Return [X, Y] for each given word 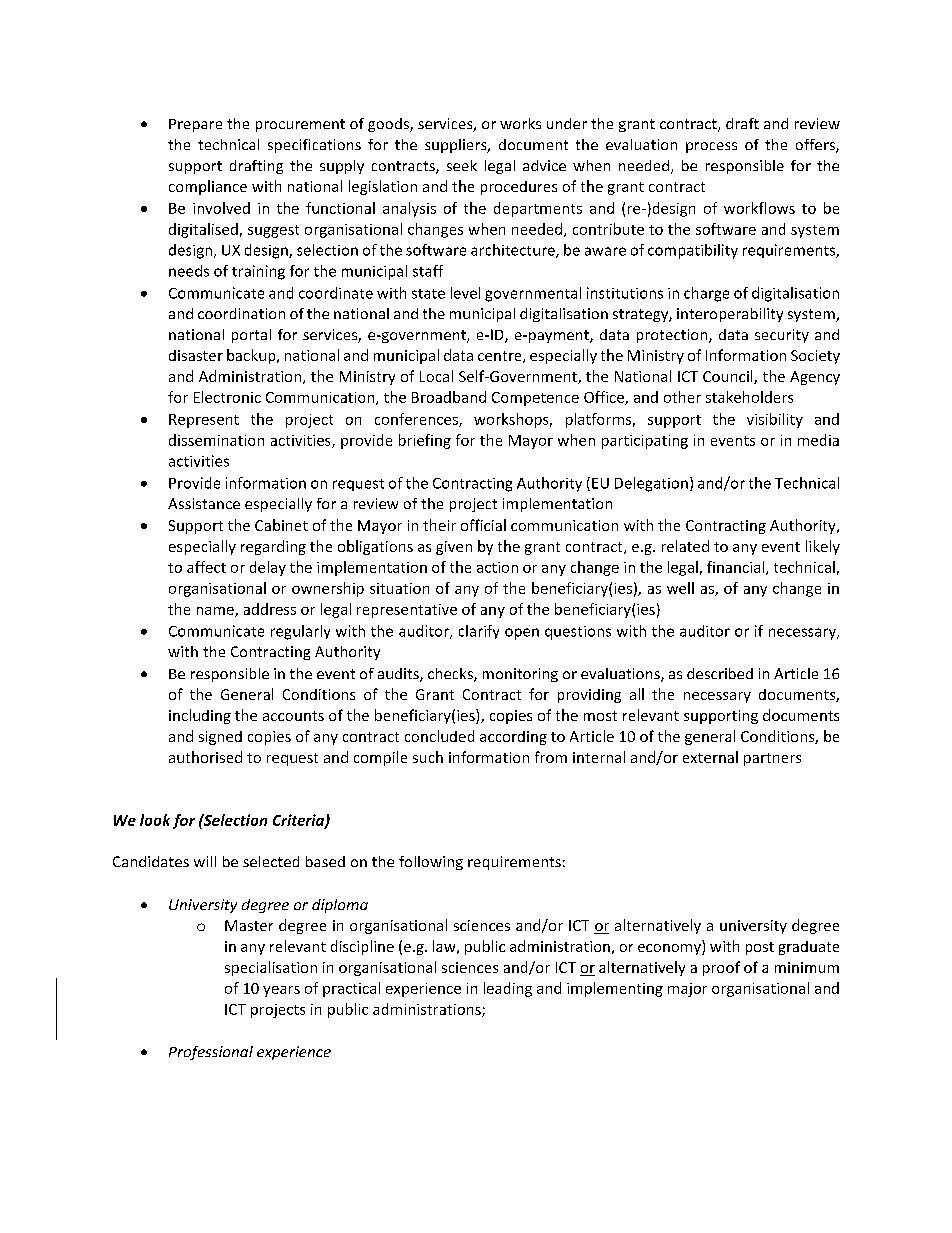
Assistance [204, 503]
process [711, 147]
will [205, 861]
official [483, 525]
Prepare [195, 125]
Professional [211, 1053]
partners [772, 759]
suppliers [457, 146]
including [200, 716]
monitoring [520, 675]
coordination [241, 313]
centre [501, 357]
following [431, 863]
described [720, 673]
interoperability [730, 315]
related [685, 546]
